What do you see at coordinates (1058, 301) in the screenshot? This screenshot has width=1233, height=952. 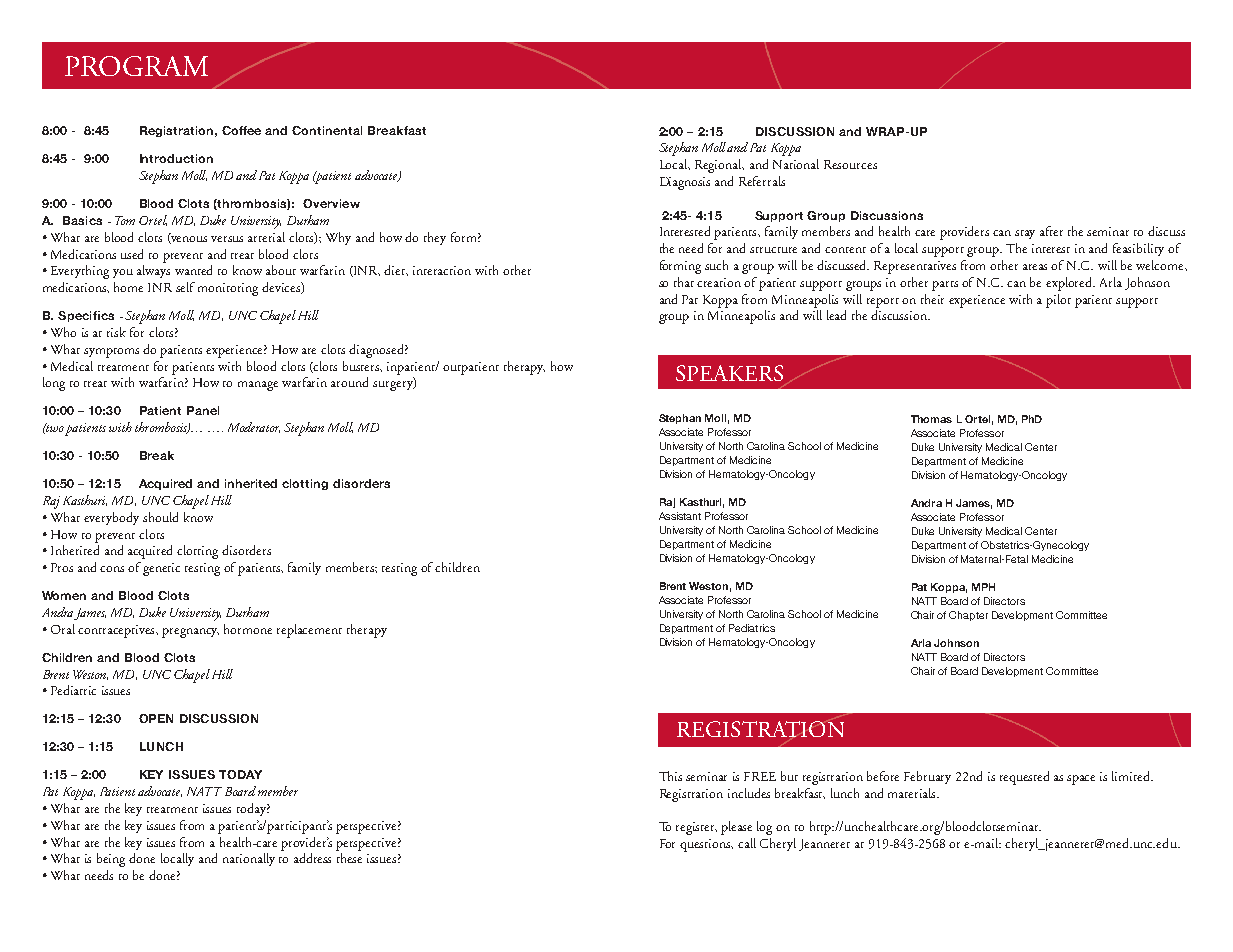 I see `pilot` at bounding box center [1058, 301].
